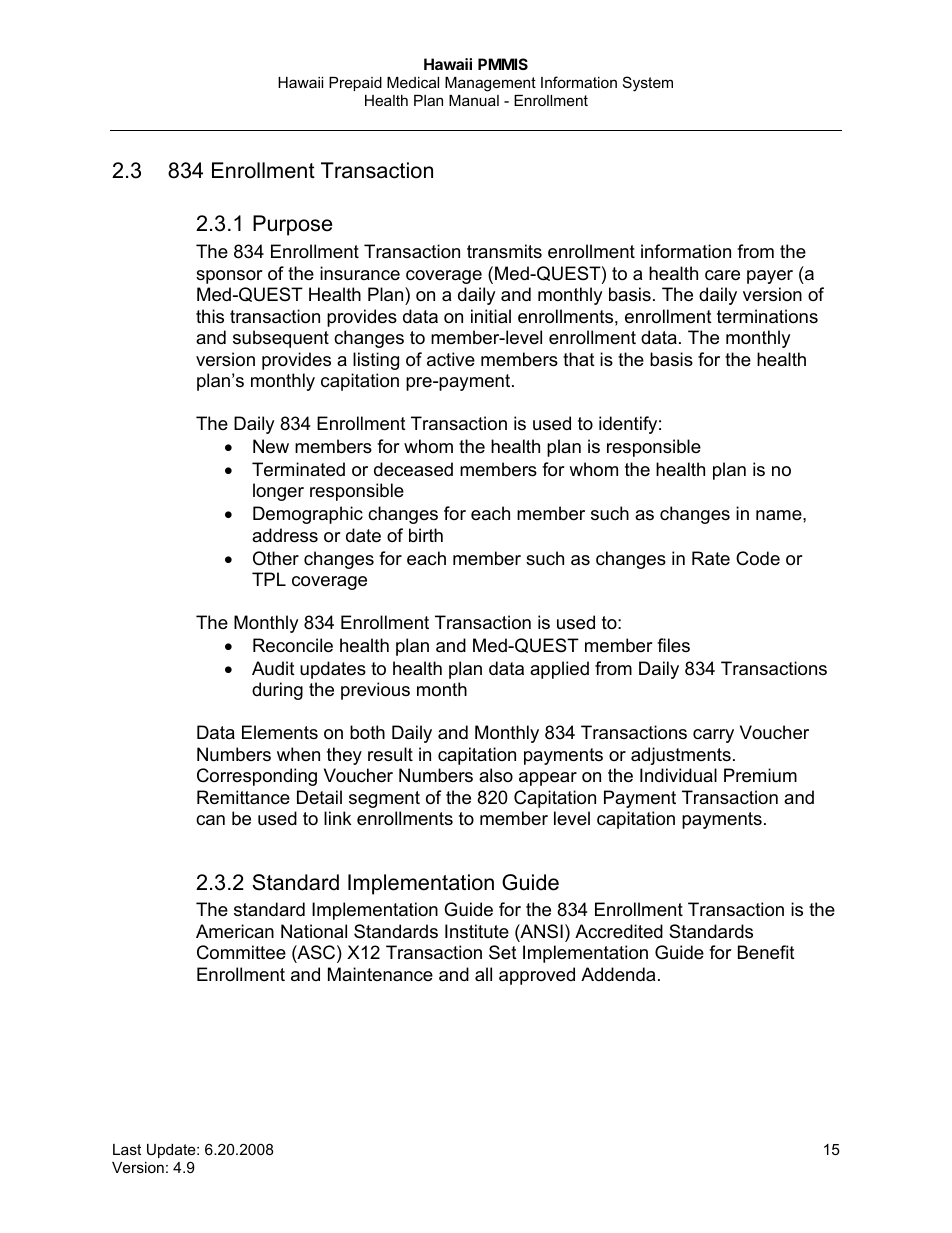 This page has width=952, height=1233. What do you see at coordinates (127, 1149) in the page?
I see `Last` at bounding box center [127, 1149].
